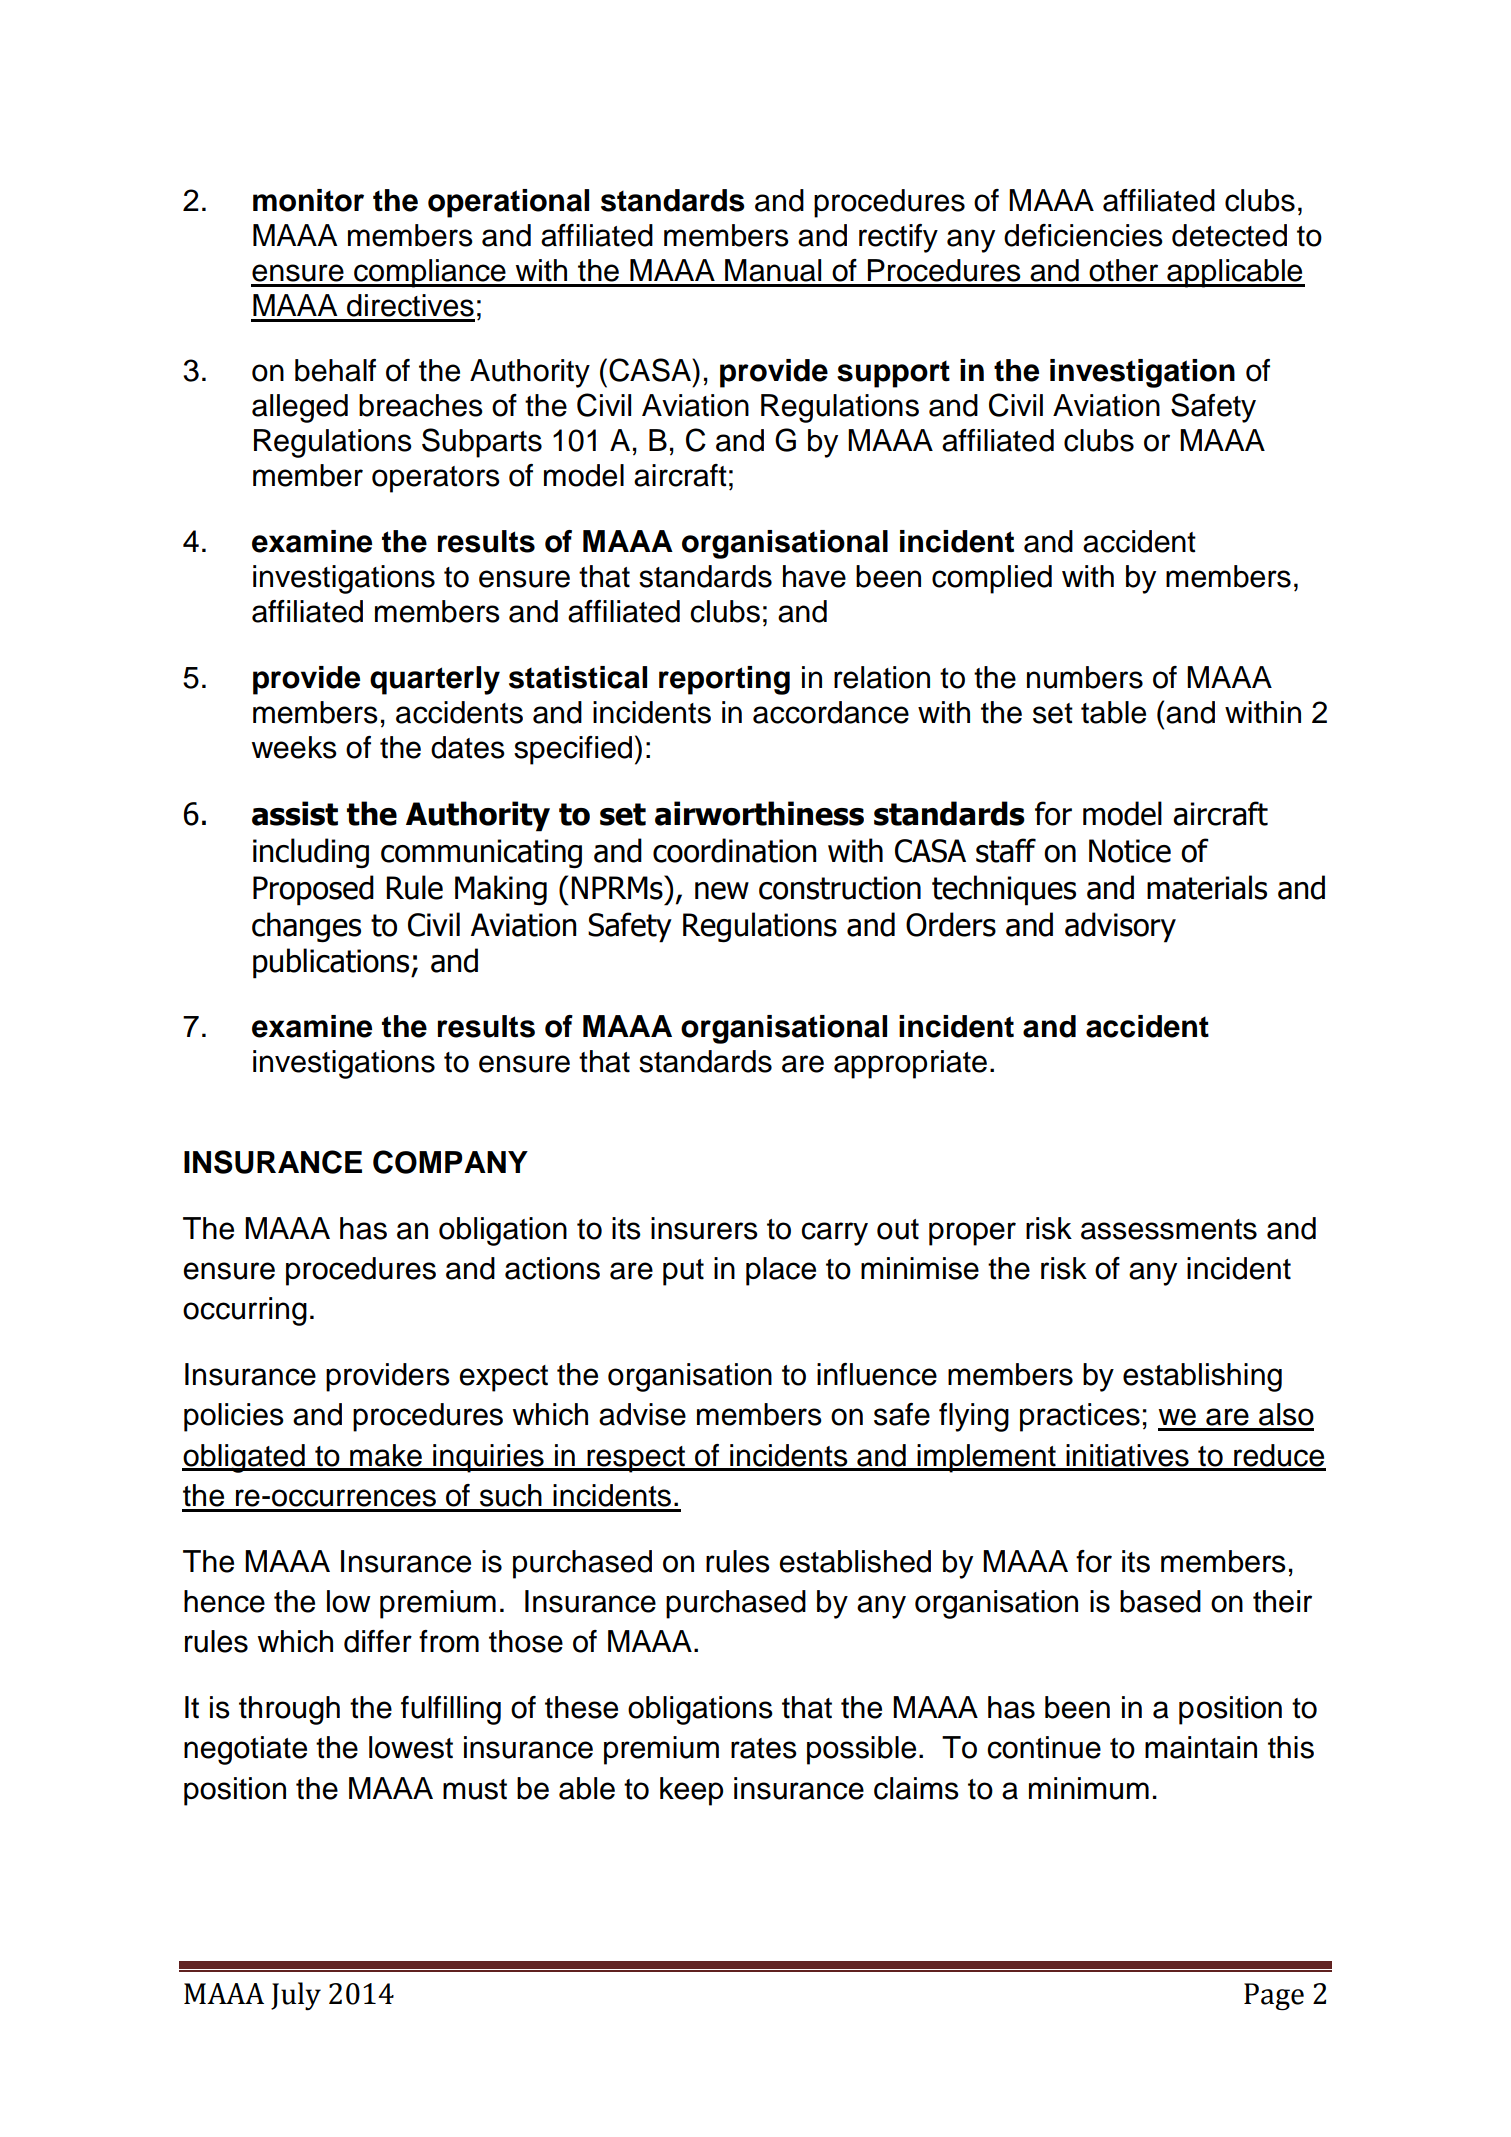 The width and height of the screenshot is (1511, 2137). What do you see at coordinates (1274, 1997) in the screenshot?
I see `Page` at bounding box center [1274, 1997].
